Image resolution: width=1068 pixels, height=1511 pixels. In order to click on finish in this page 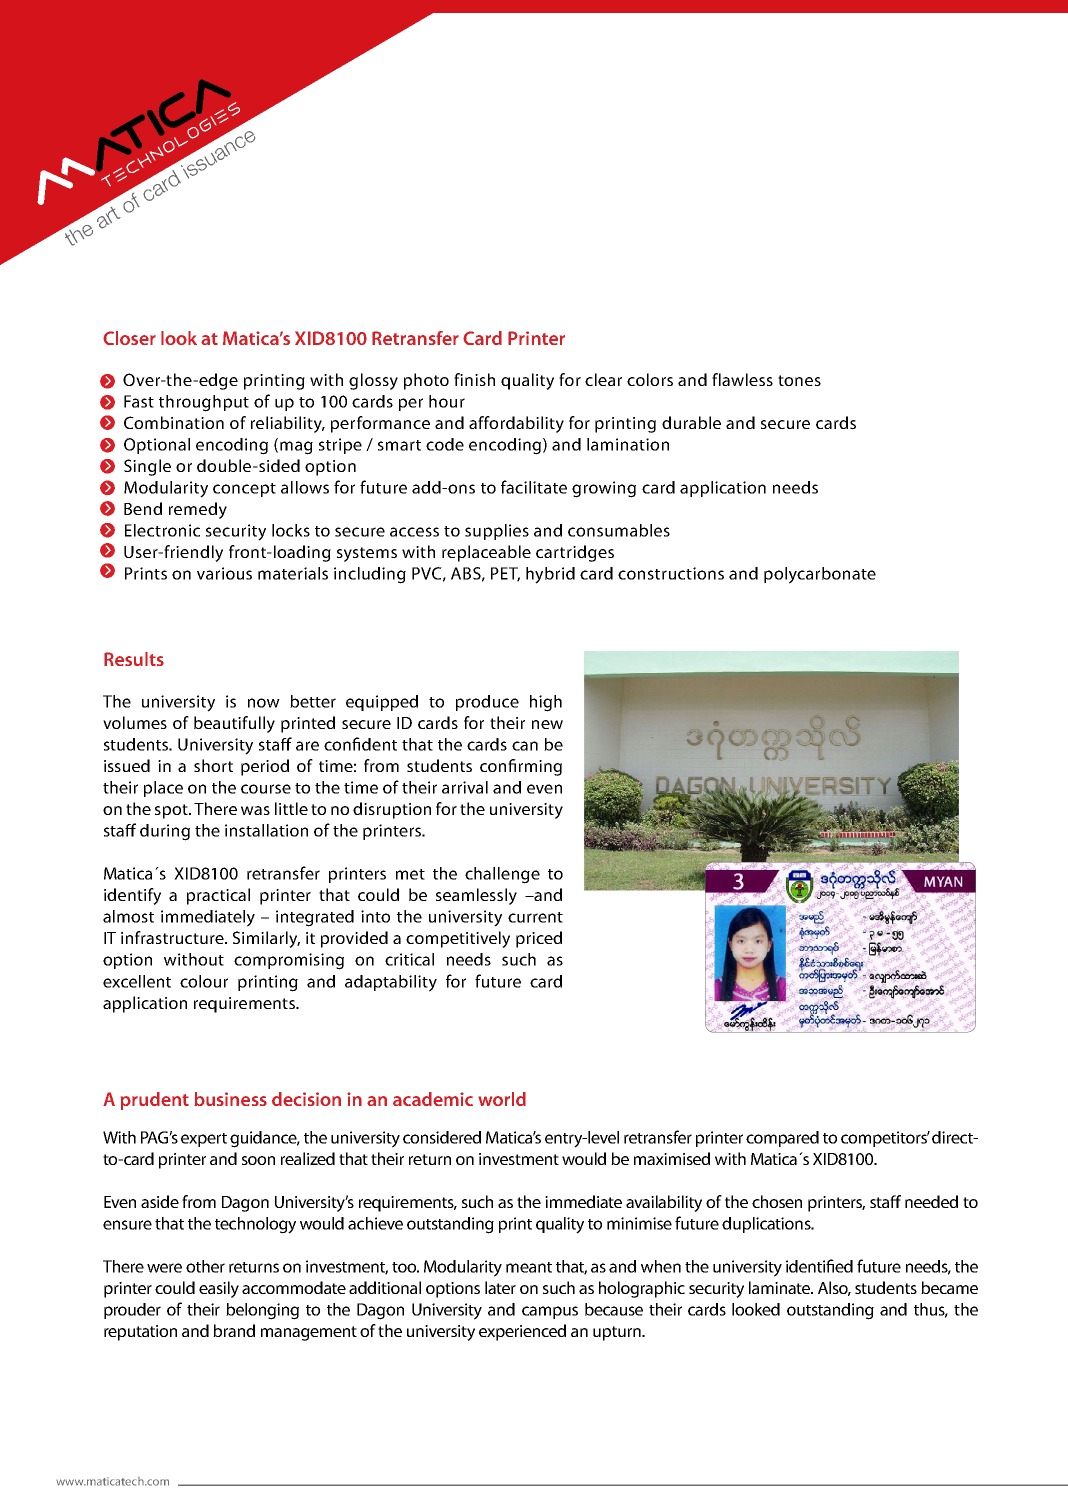, I will do `click(474, 379)`.
